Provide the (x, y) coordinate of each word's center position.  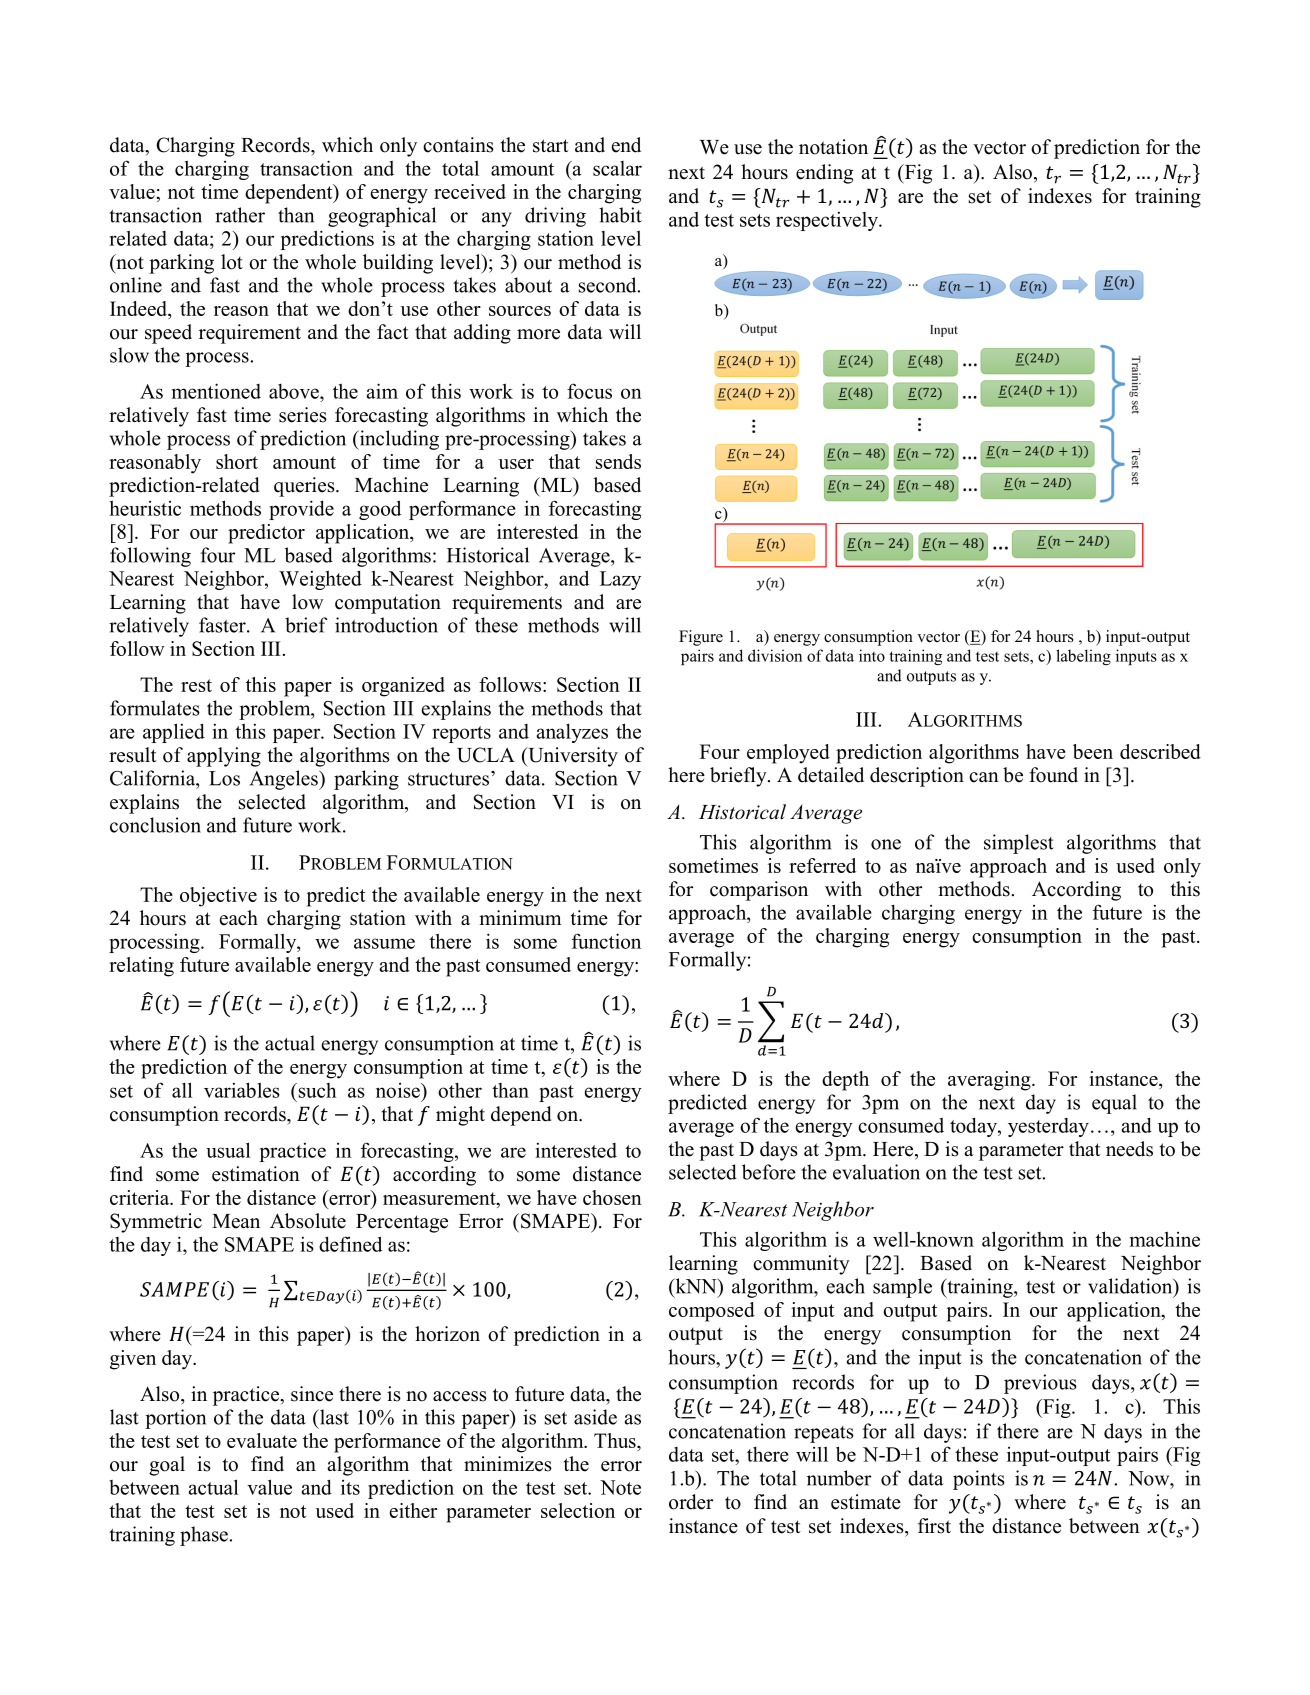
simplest (1019, 844)
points (979, 1480)
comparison (759, 891)
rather (240, 215)
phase (205, 1536)
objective (218, 897)
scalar (617, 168)
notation (833, 147)
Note (620, 1487)
